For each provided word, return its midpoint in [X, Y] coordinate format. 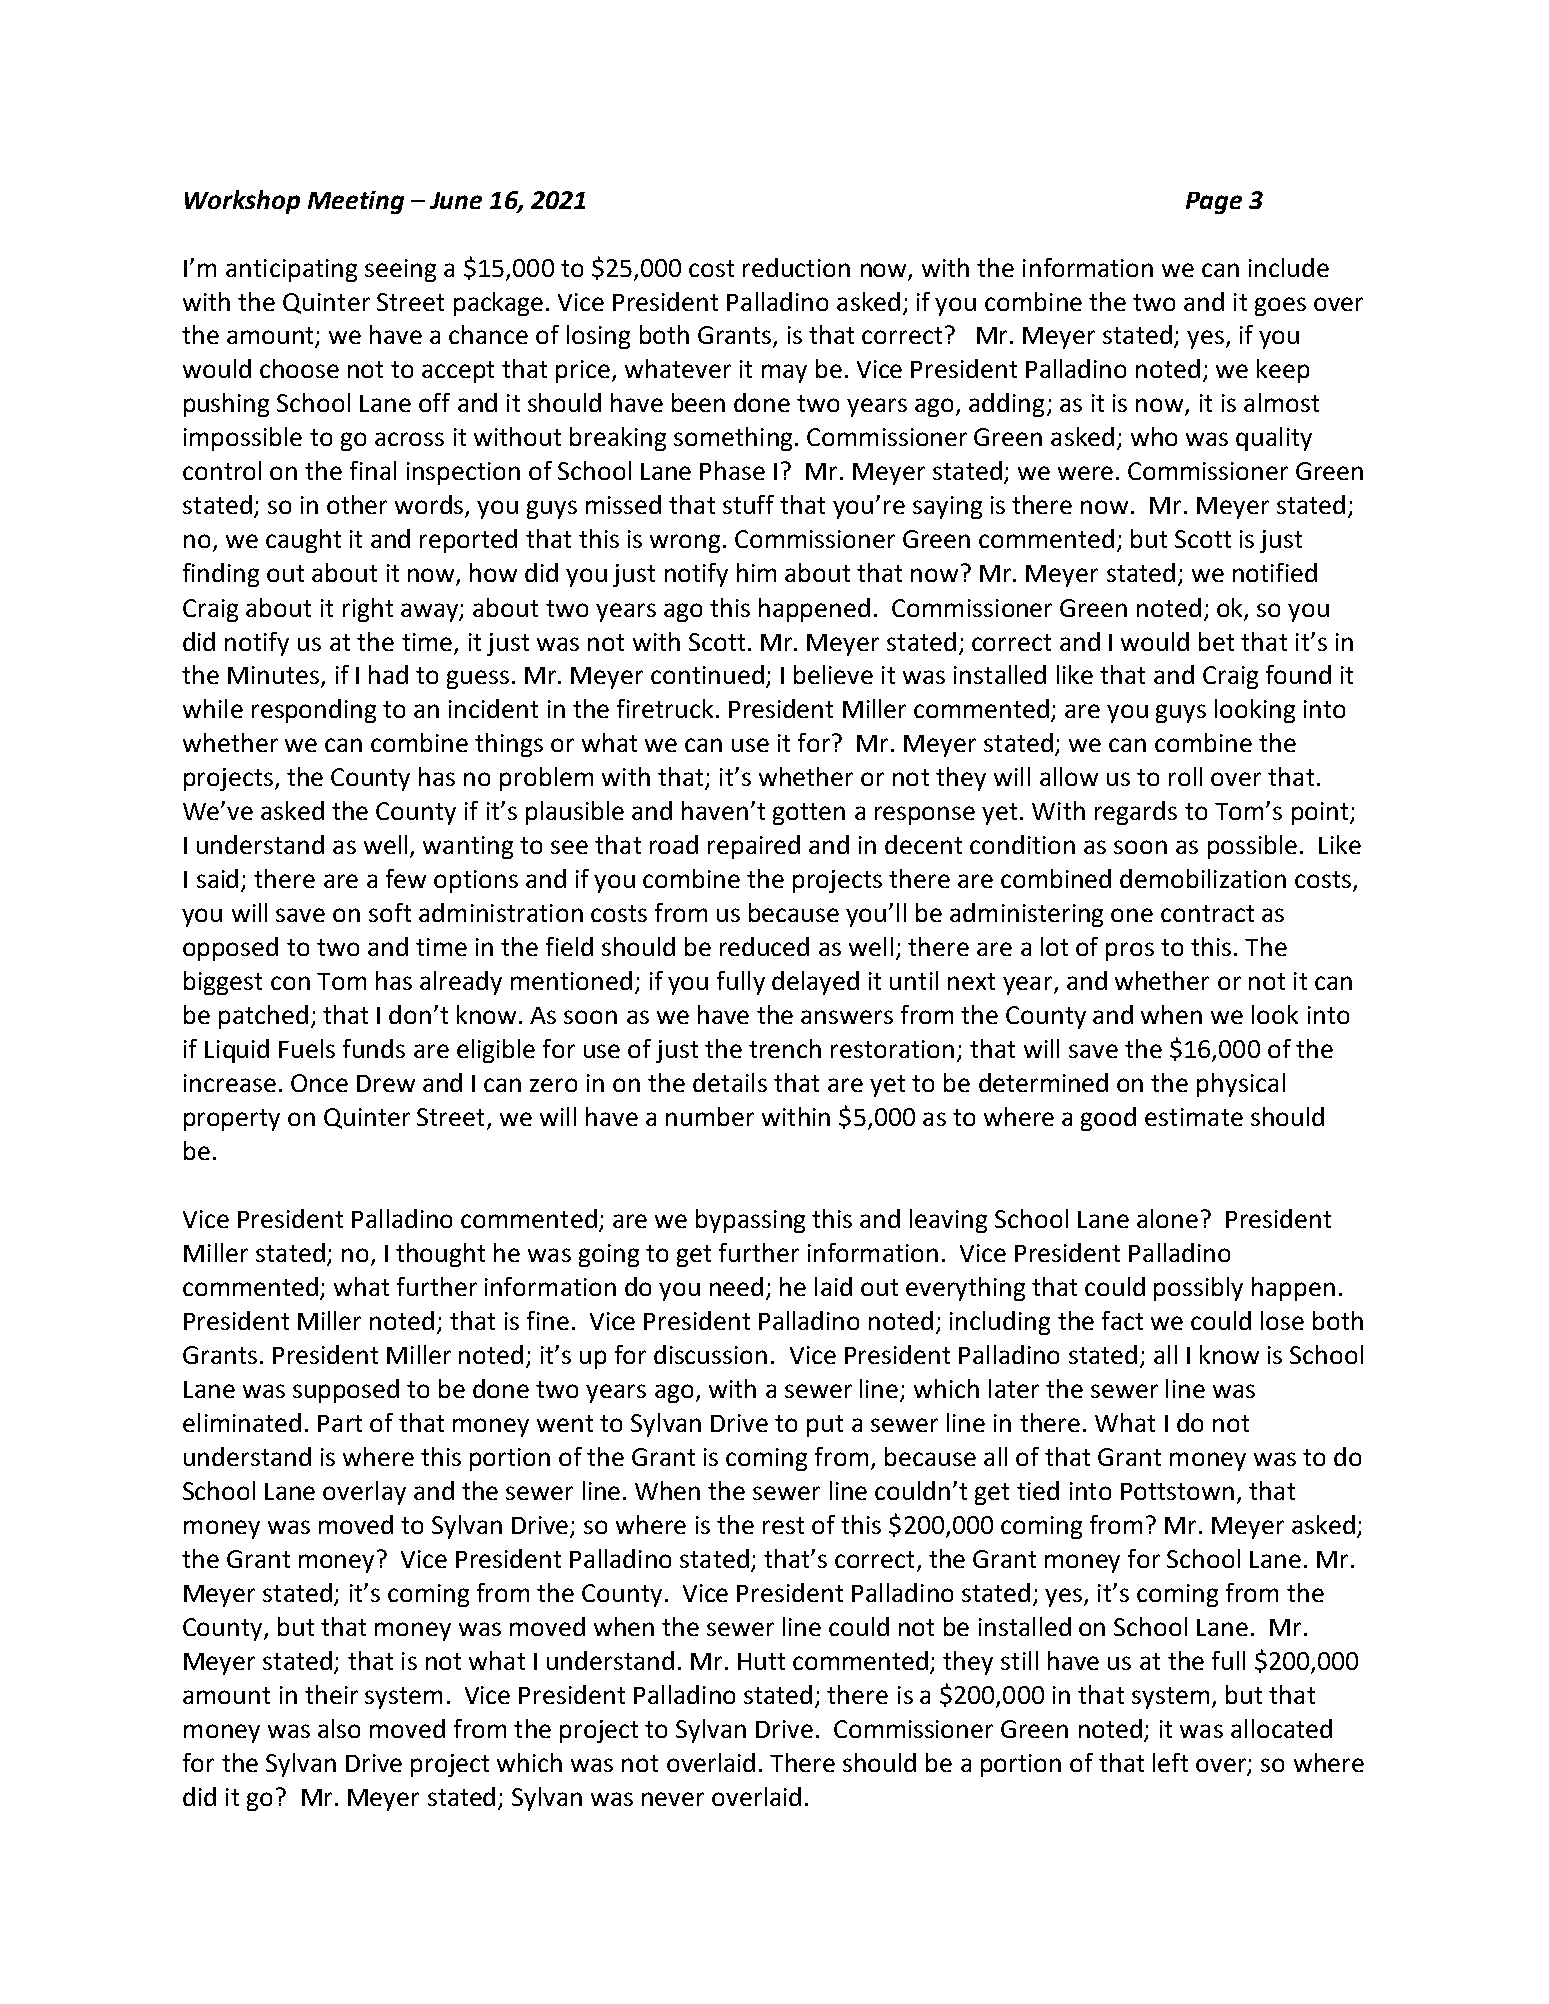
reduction [796, 267]
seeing [400, 270]
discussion [710, 1354]
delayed [815, 983]
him [756, 572]
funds [374, 1048]
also [339, 1728]
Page [1214, 203]
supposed [346, 1391]
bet [1216, 641]
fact [1122, 1320]
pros [1130, 951]
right [368, 610]
